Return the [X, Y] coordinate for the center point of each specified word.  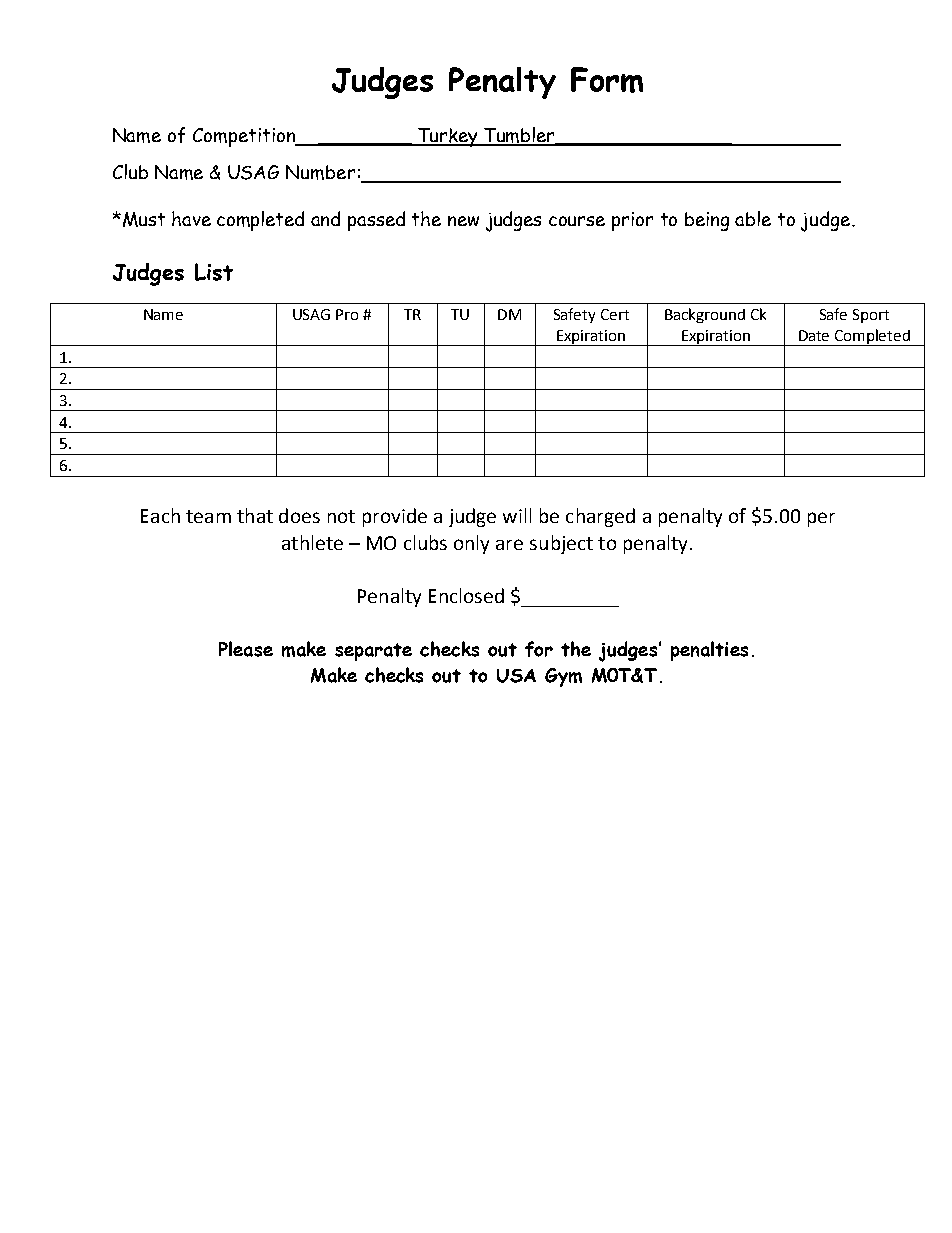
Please [246, 649]
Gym [563, 677]
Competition [245, 137]
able [753, 218]
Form [607, 80]
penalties [709, 651]
